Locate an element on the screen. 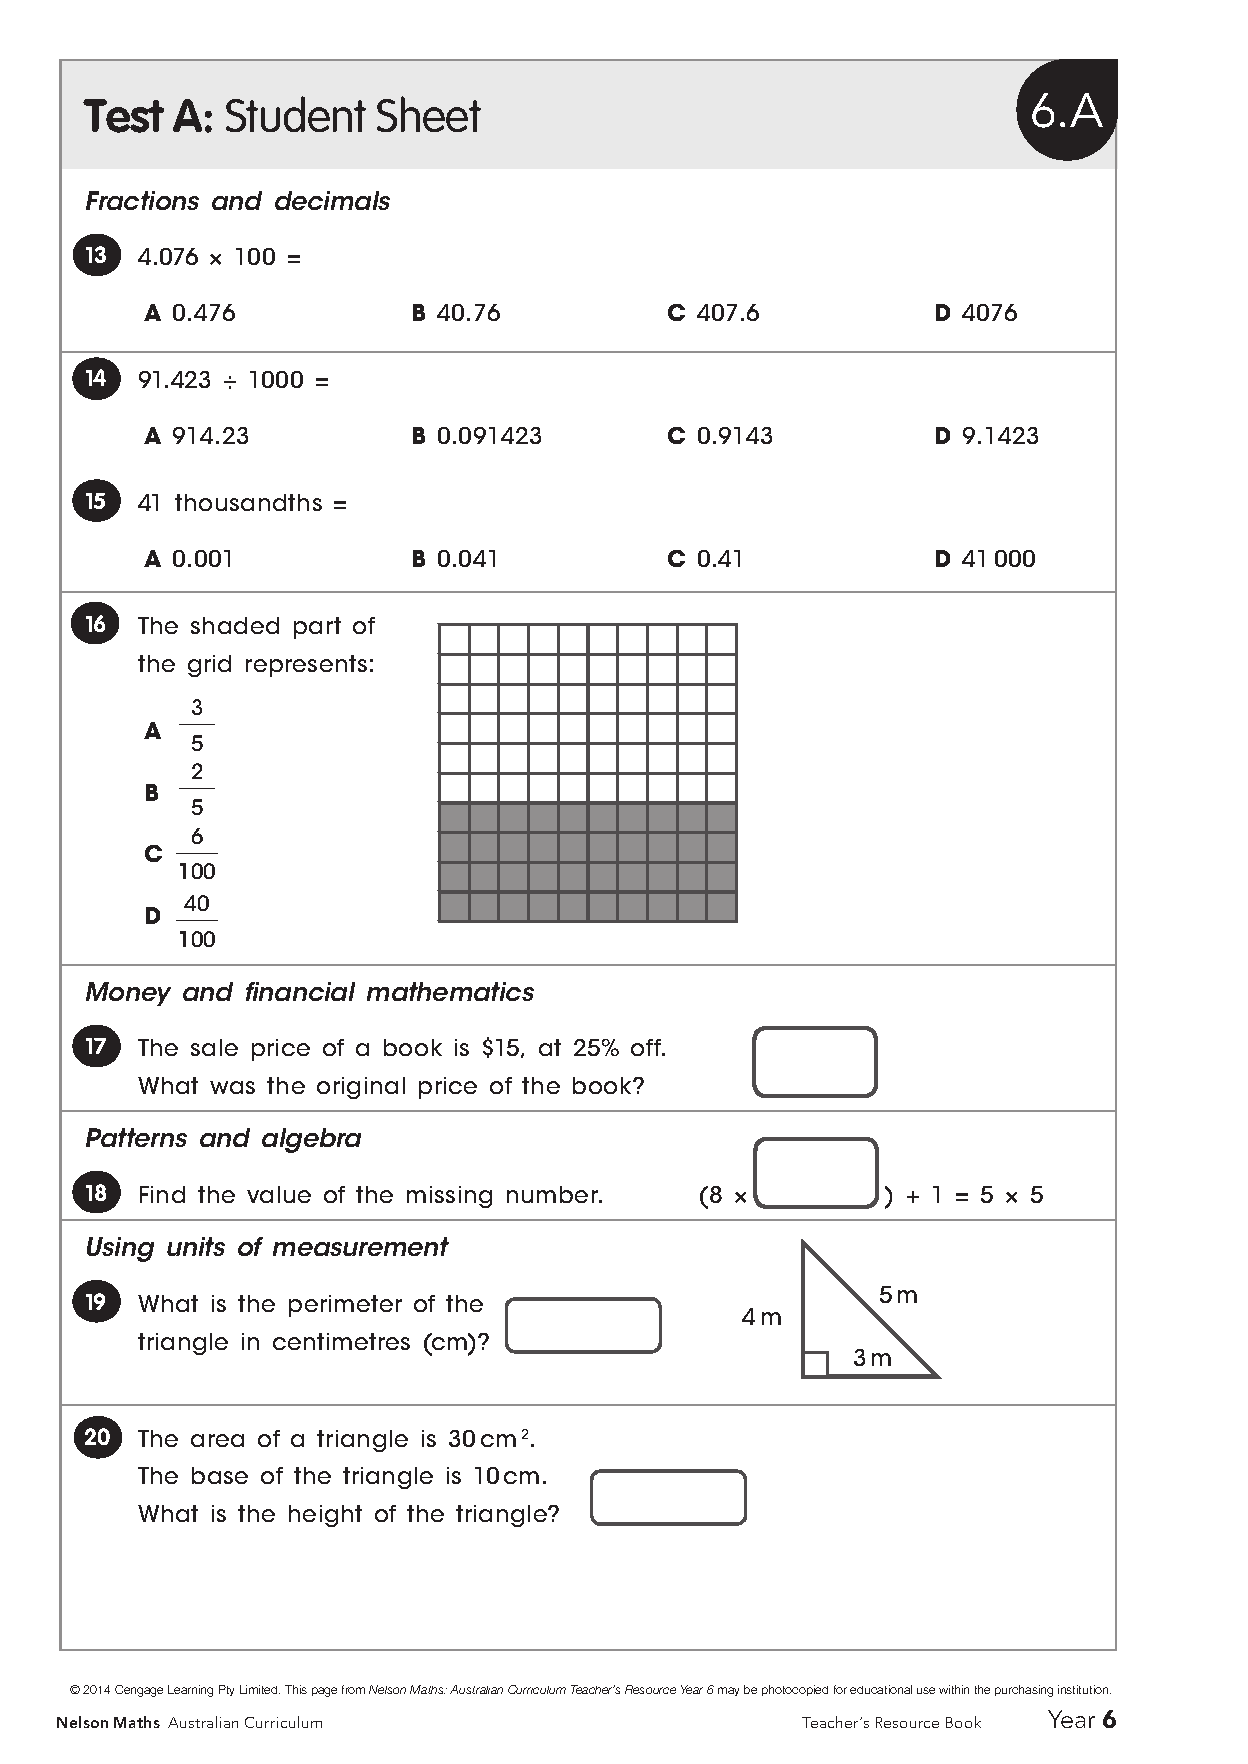 The height and width of the screenshot is (1764, 1248). Pty is located at coordinates (226, 1690).
